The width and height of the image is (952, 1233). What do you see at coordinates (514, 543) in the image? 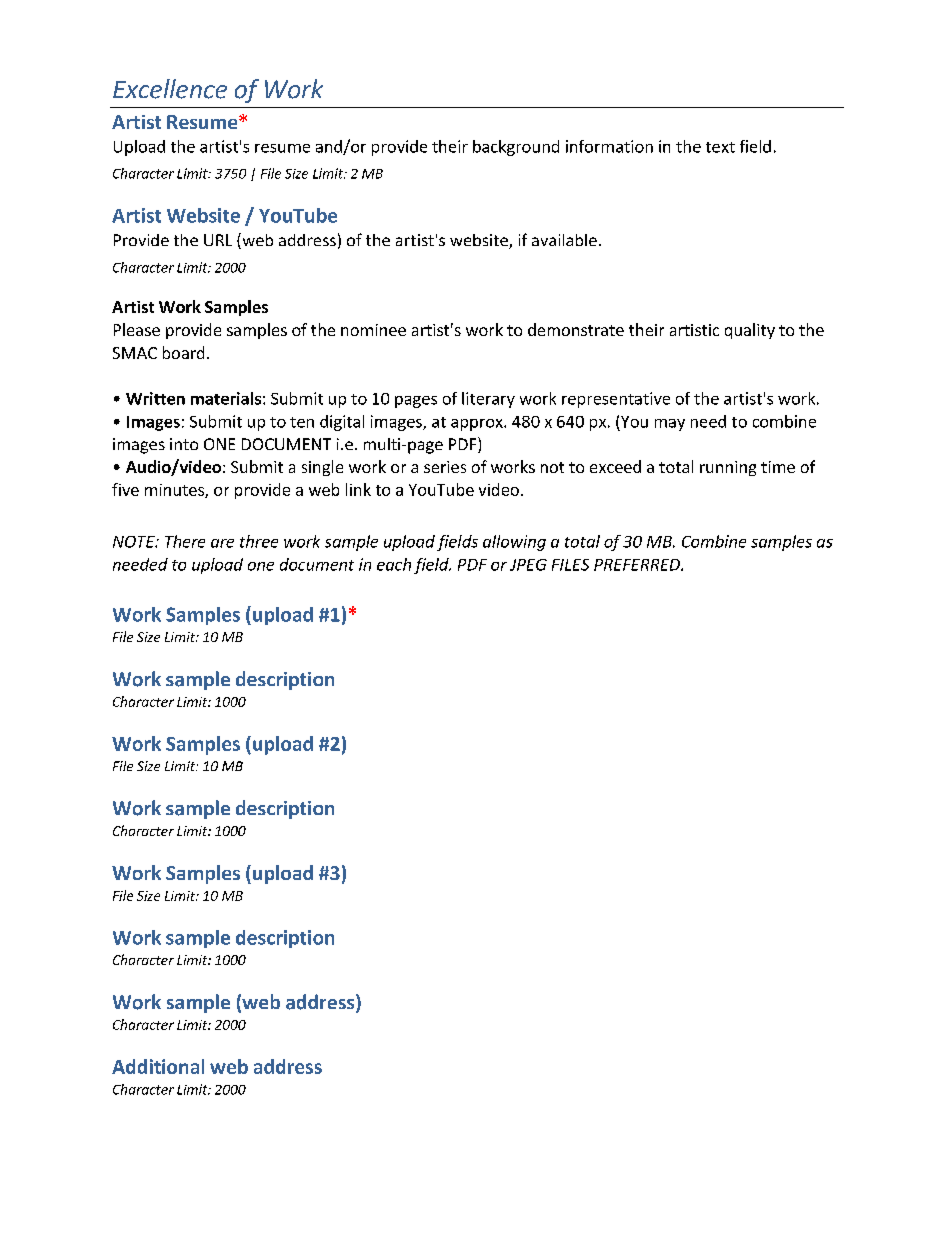
I see `allowing` at bounding box center [514, 543].
